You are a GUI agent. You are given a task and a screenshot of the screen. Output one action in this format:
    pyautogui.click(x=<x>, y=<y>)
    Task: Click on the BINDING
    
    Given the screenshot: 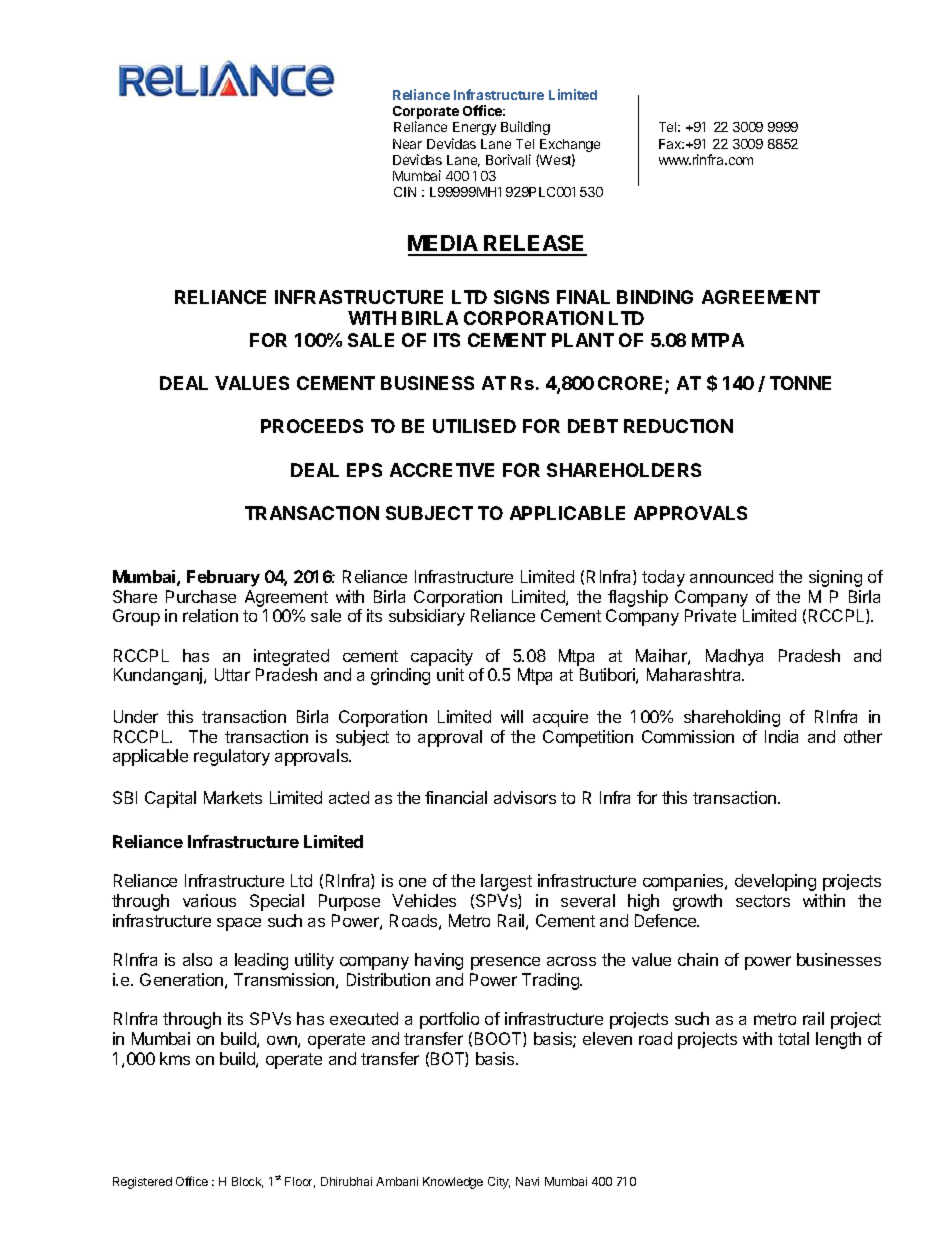 What is the action you would take?
    pyautogui.click(x=655, y=297)
